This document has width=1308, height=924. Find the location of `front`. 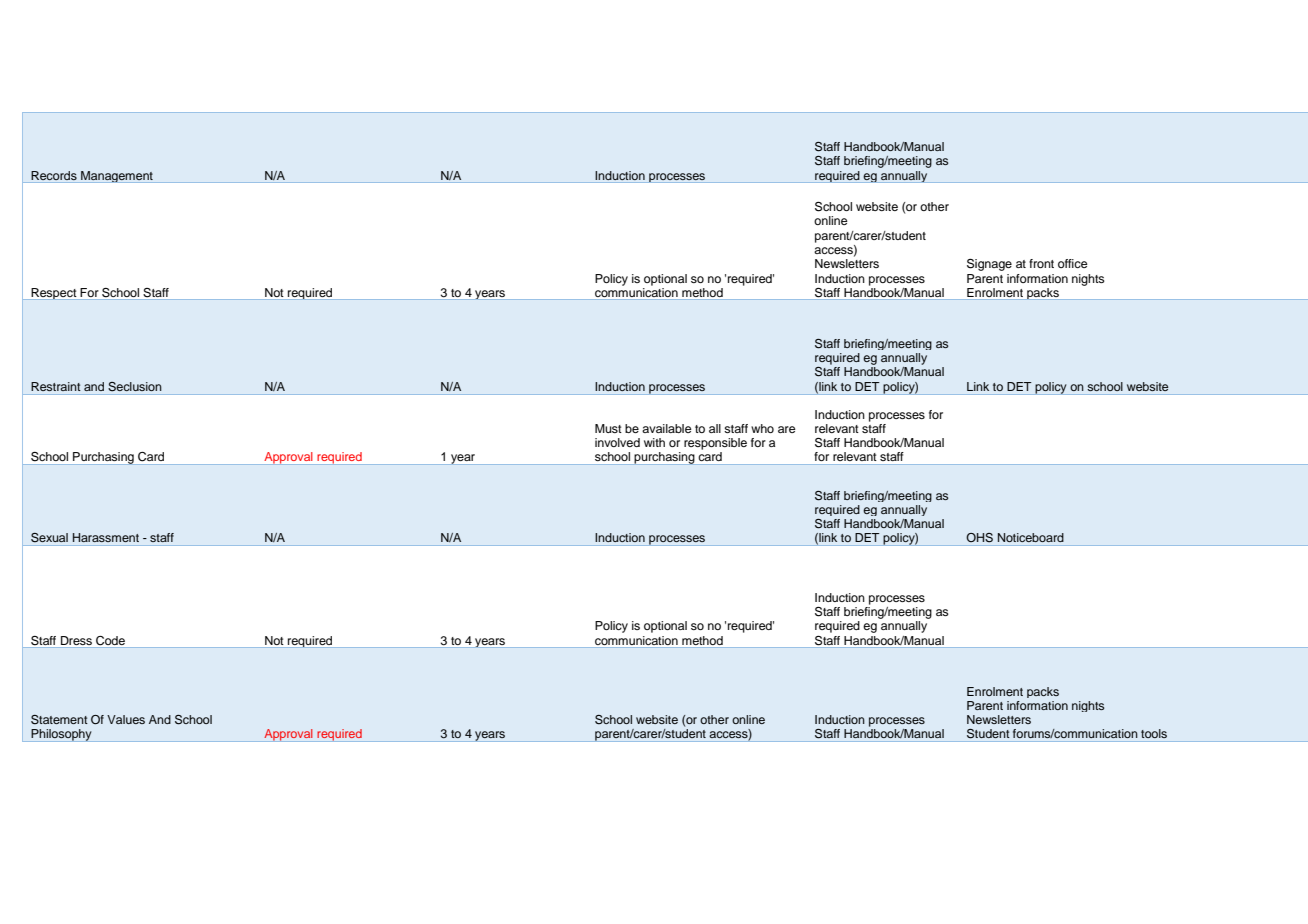

front is located at coordinates (1041, 263).
